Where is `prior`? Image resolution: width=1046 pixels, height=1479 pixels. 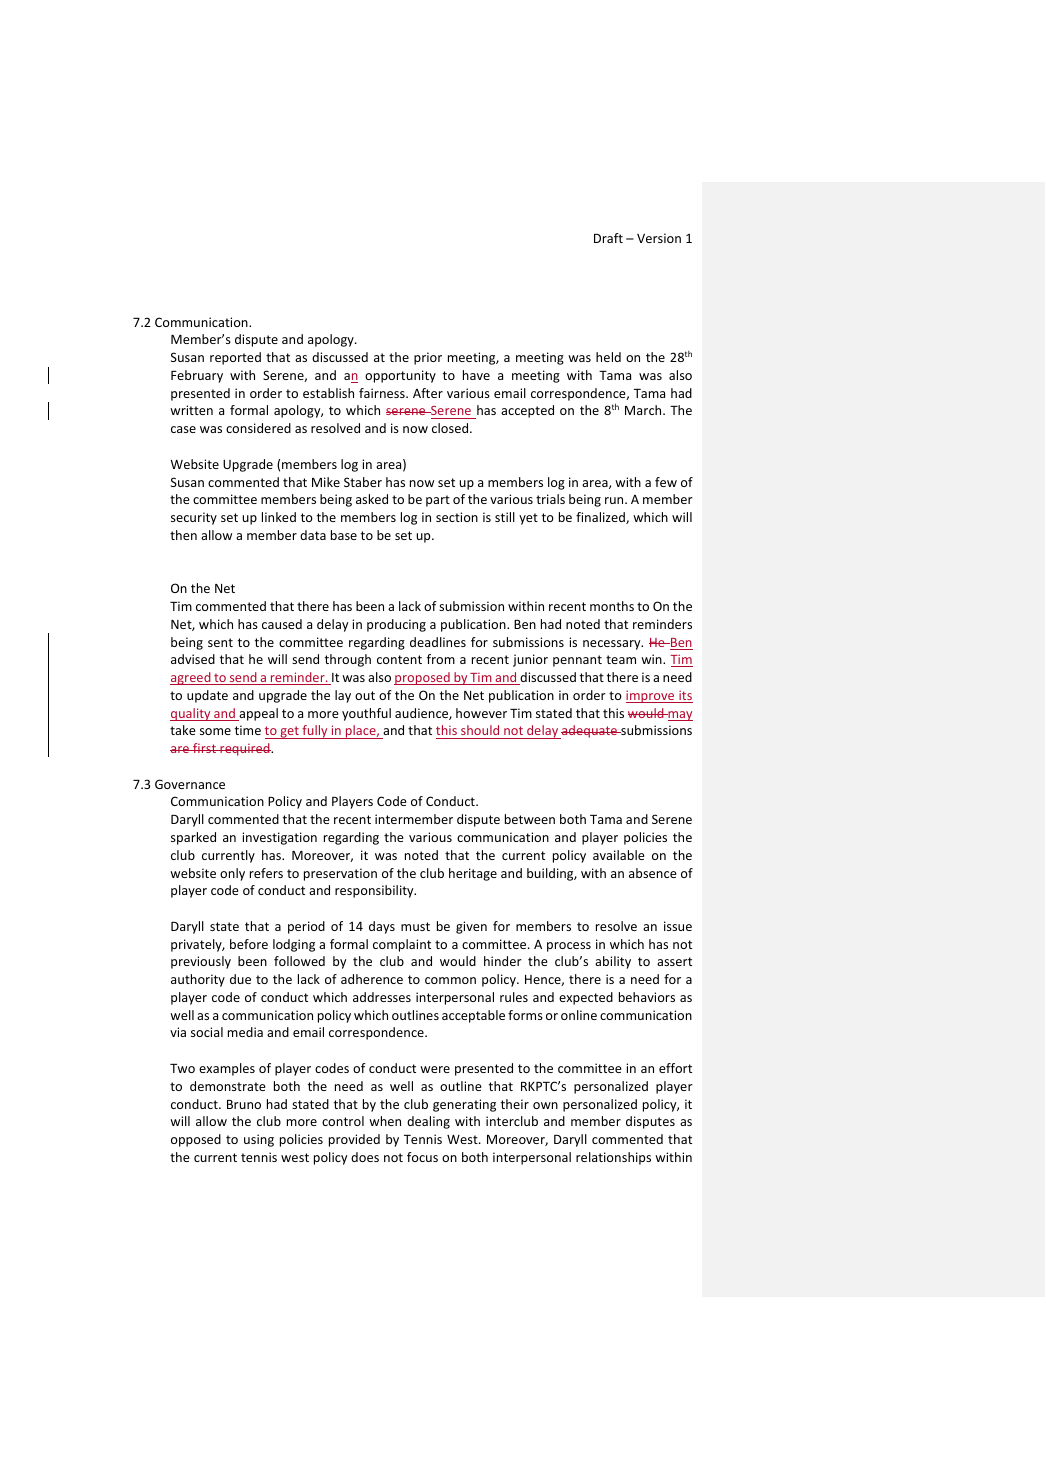 prior is located at coordinates (428, 358).
